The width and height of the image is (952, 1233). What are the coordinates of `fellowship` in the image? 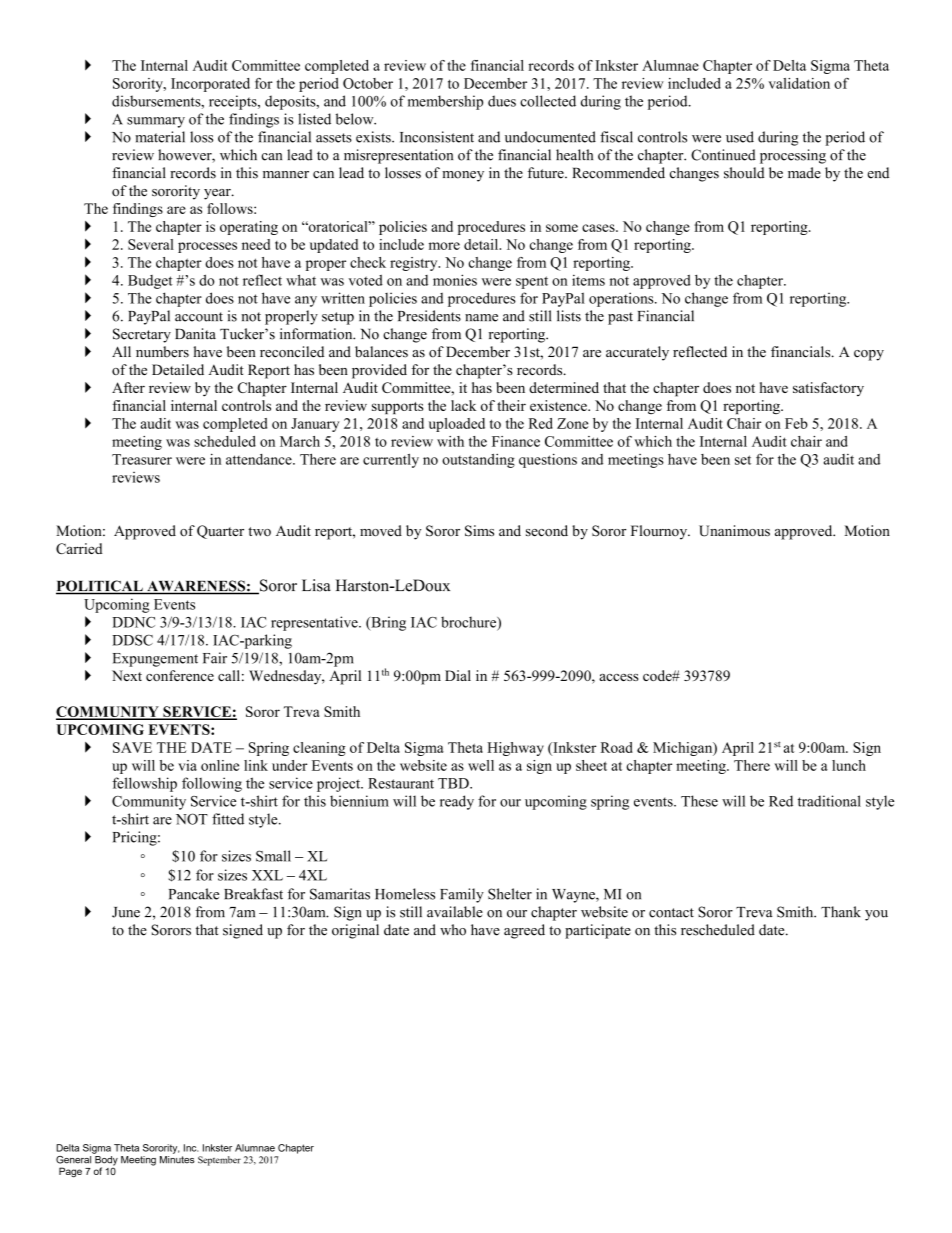 It's located at (144, 784).
